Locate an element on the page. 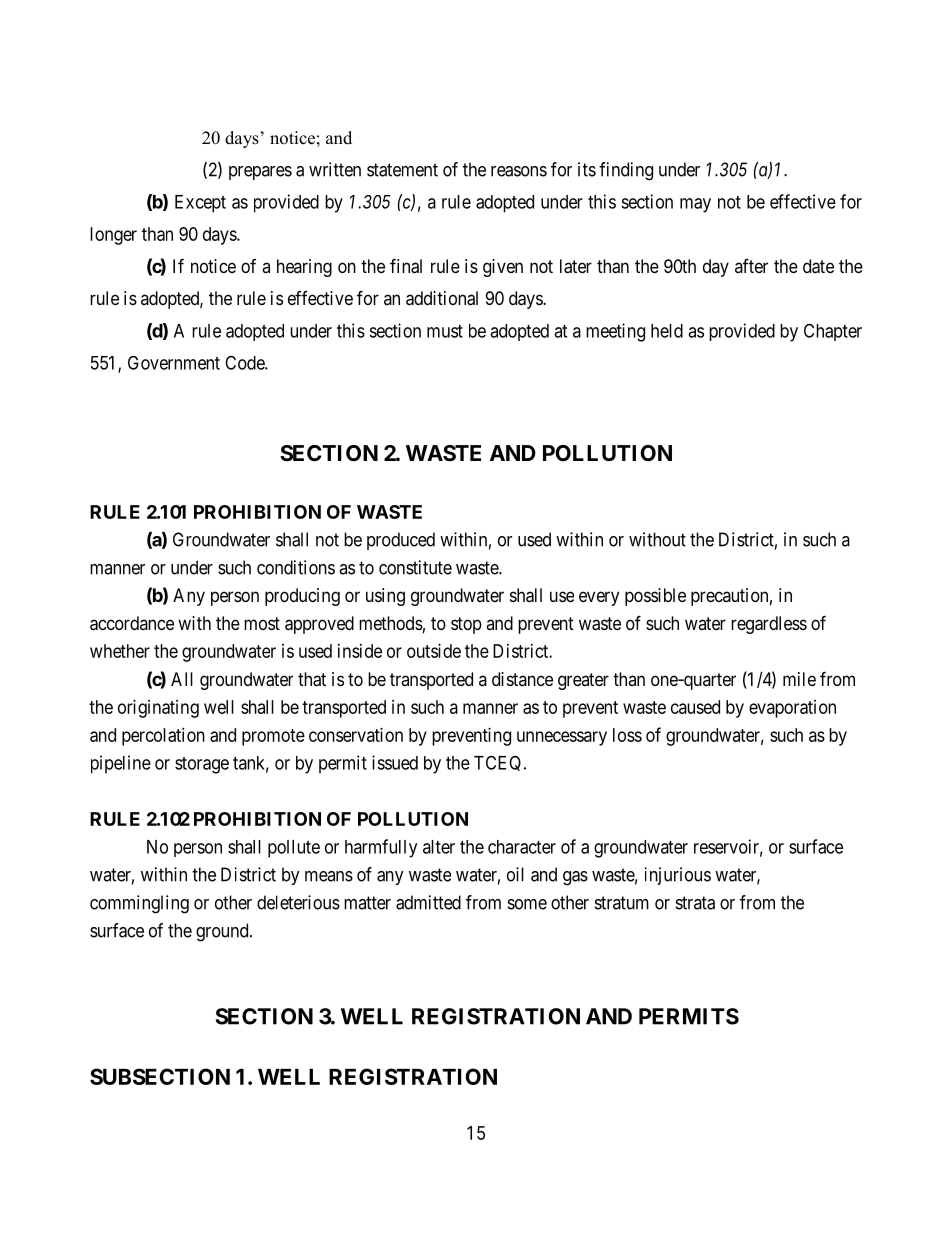 The width and height of the image is (952, 1233). may is located at coordinates (695, 205).
